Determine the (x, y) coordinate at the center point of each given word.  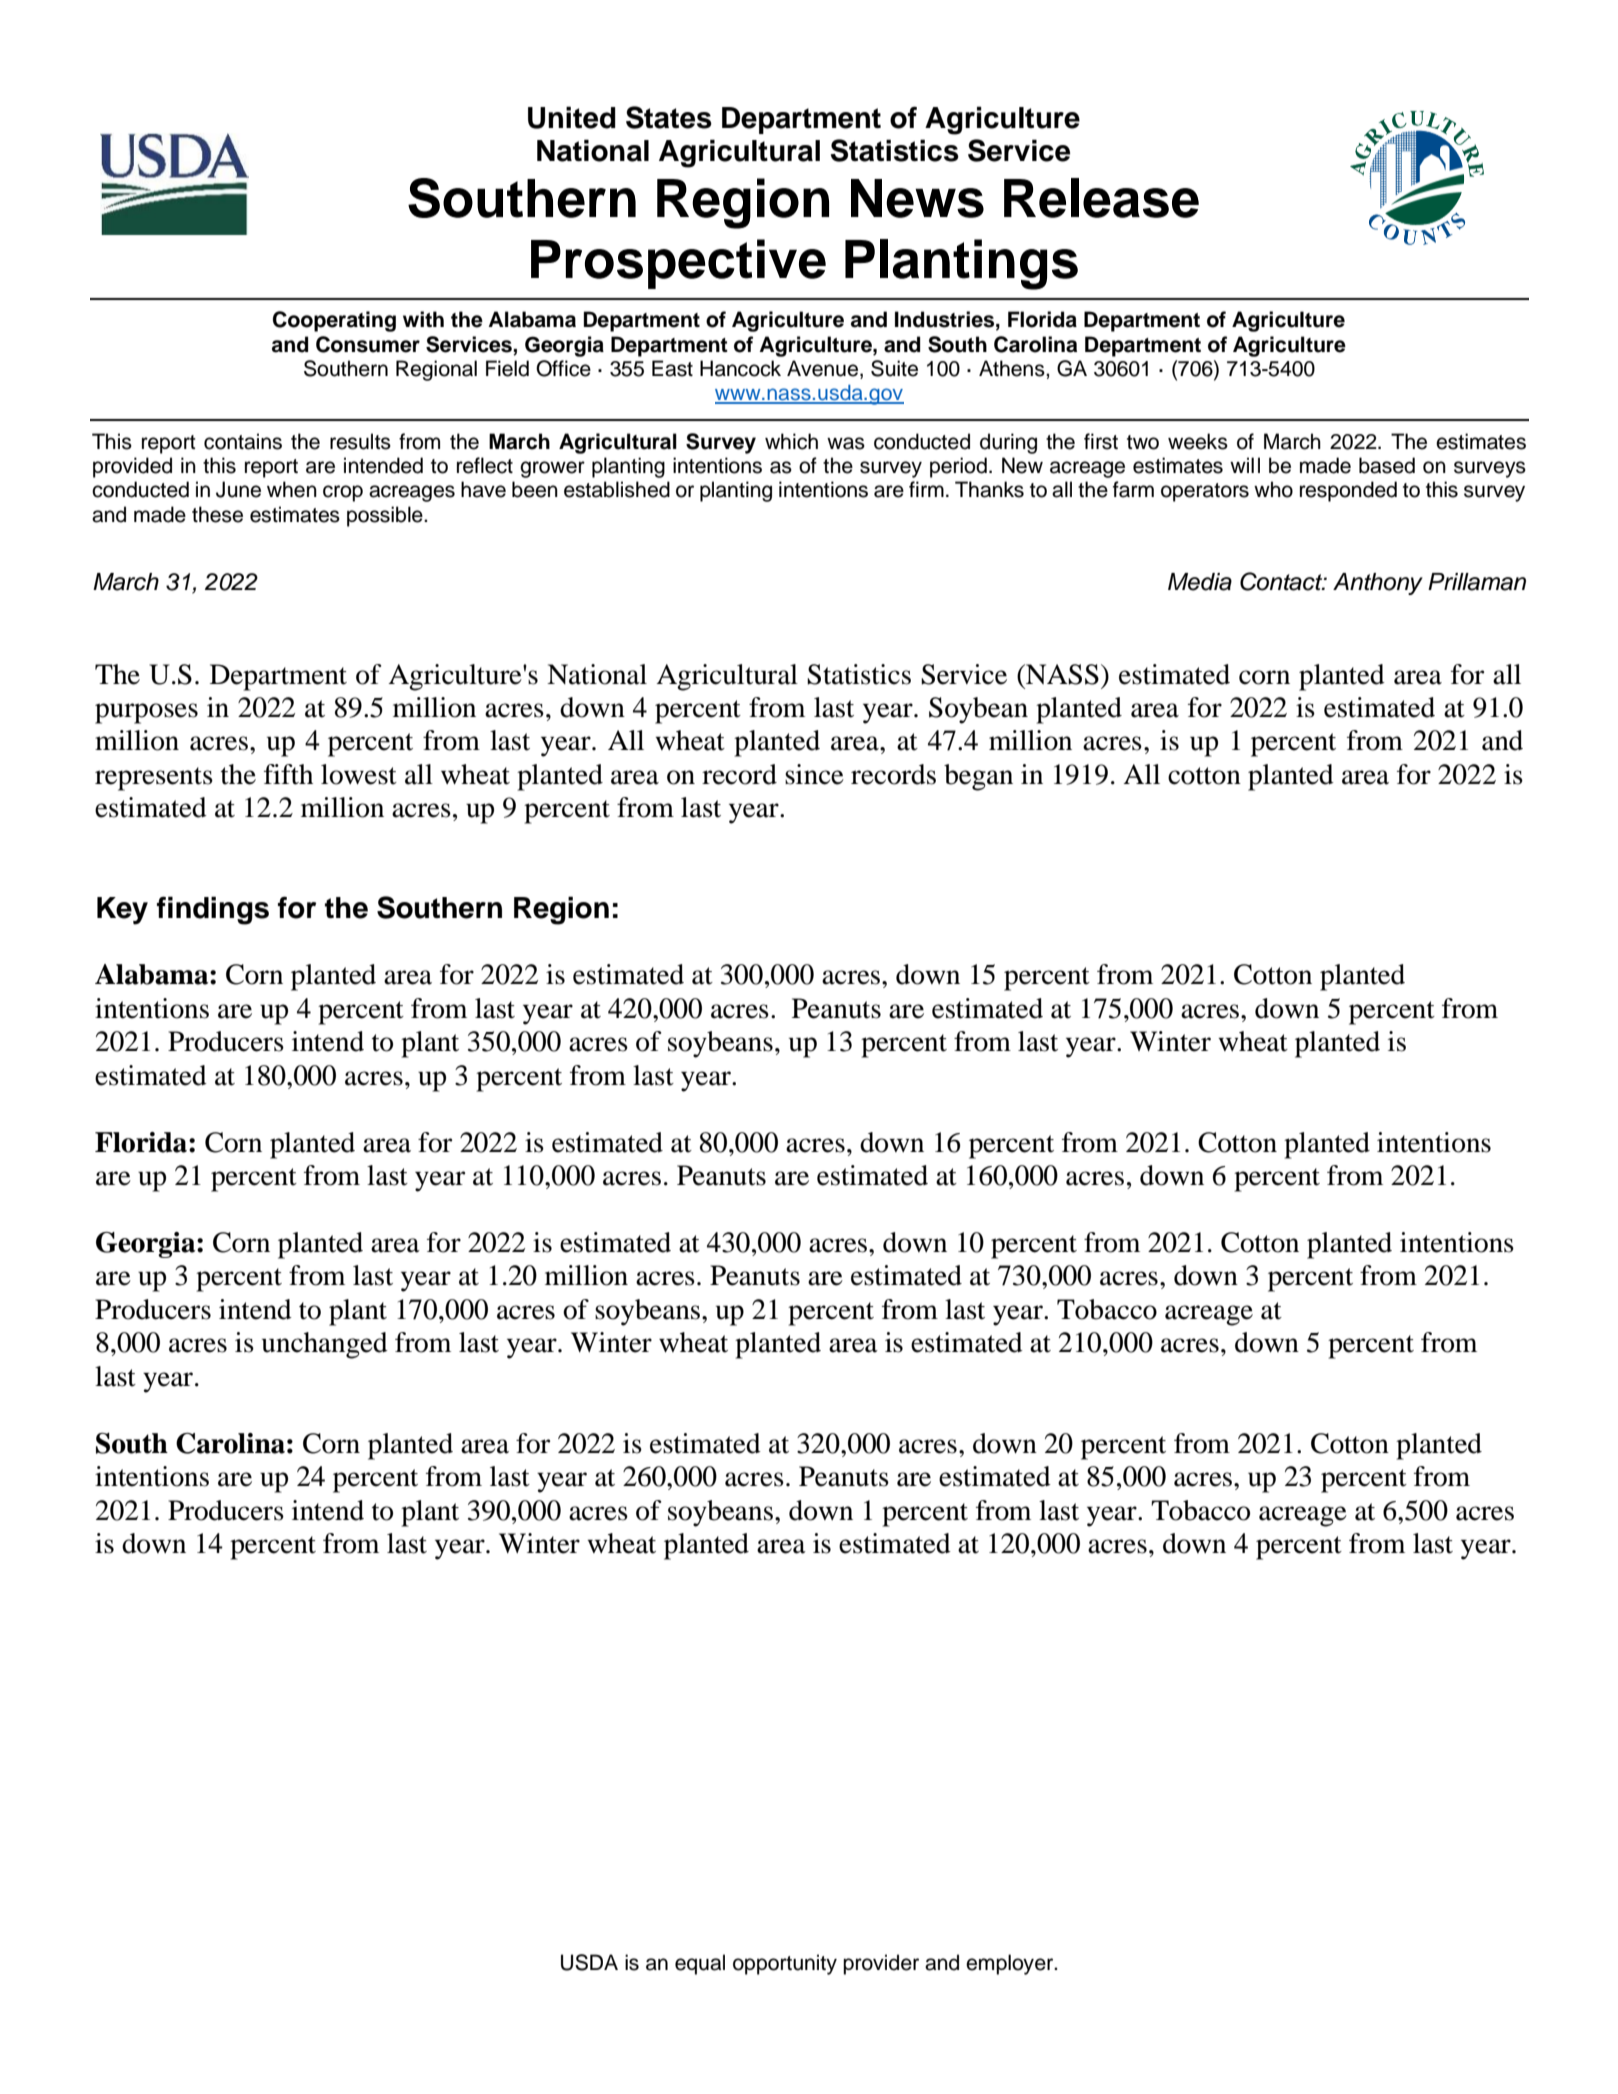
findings (213, 910)
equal (700, 1964)
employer (1011, 1964)
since (814, 774)
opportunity (785, 1964)
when (292, 489)
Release (1101, 198)
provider (881, 1964)
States (669, 117)
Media (1200, 582)
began (978, 777)
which (791, 441)
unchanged (325, 1345)
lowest (359, 774)
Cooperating (334, 321)
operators (1205, 492)
